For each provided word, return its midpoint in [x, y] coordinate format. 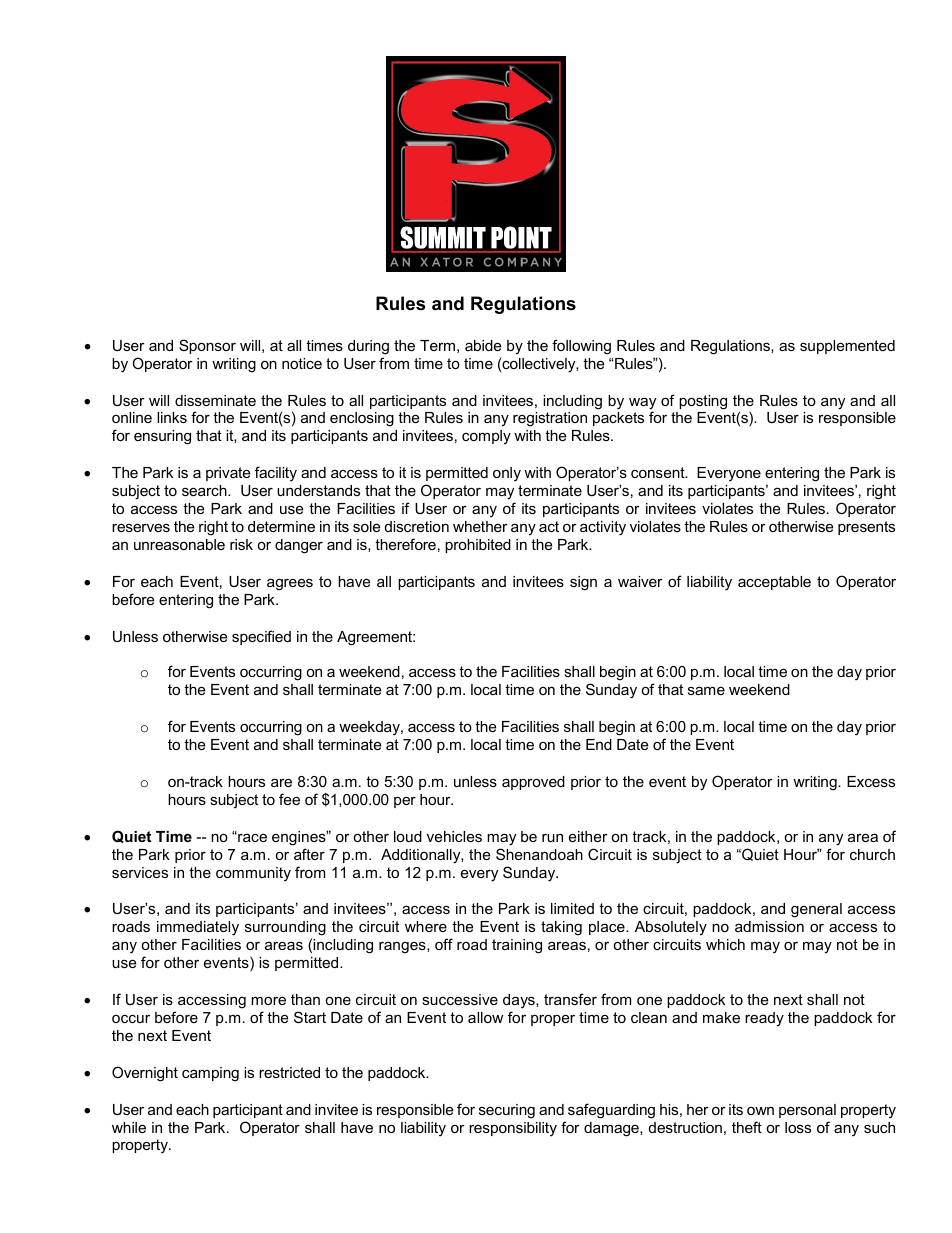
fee [289, 799]
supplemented [847, 347]
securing [507, 1111]
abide [483, 345]
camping [210, 1074]
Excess [871, 781]
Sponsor [207, 346]
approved [533, 783]
